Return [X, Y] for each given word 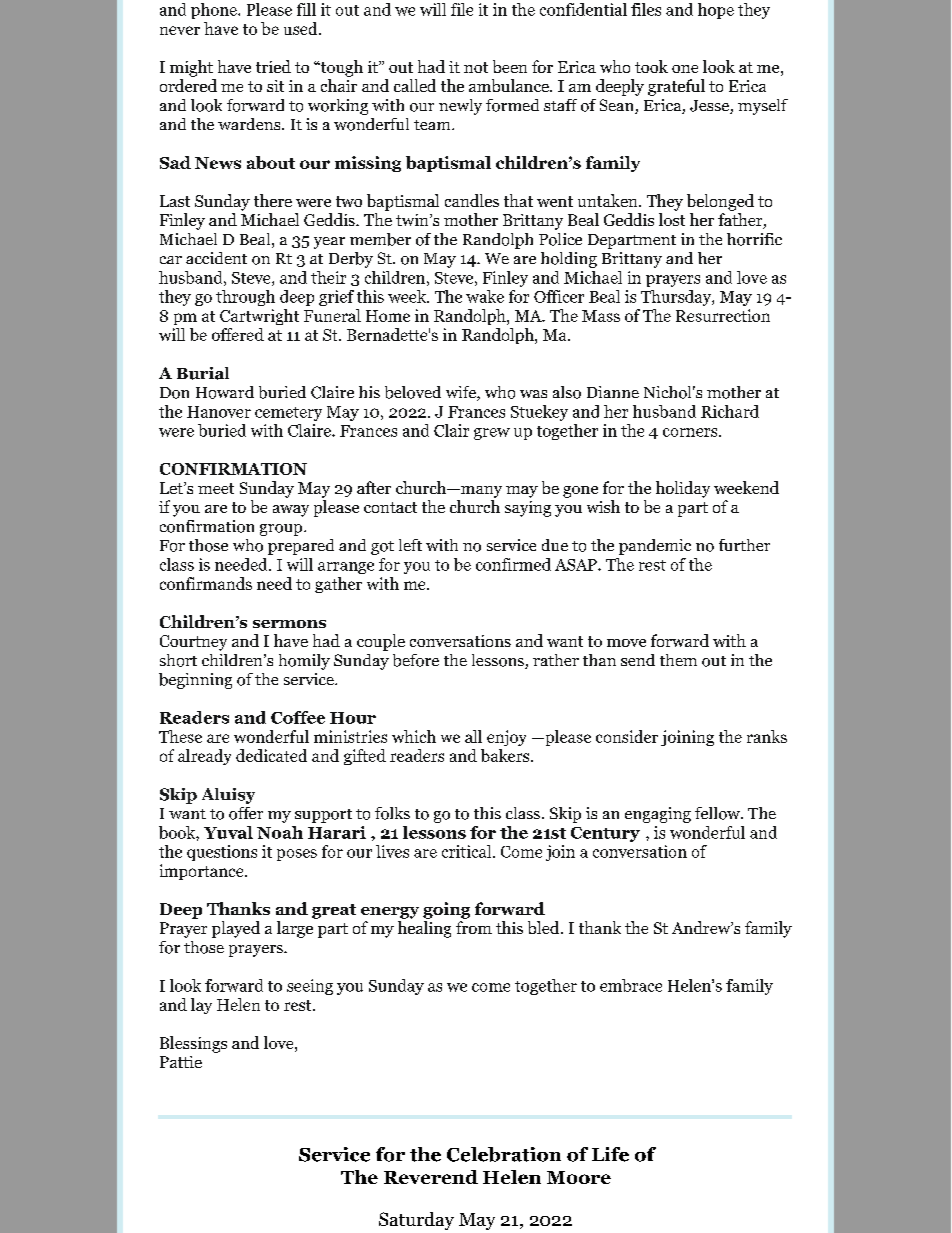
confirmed [513, 564]
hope [716, 11]
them [678, 660]
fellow [718, 813]
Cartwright [259, 317]
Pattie [181, 1062]
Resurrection [723, 315]
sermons [289, 624]
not [476, 67]
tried [273, 66]
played [236, 929]
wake [485, 296]
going [446, 910]
